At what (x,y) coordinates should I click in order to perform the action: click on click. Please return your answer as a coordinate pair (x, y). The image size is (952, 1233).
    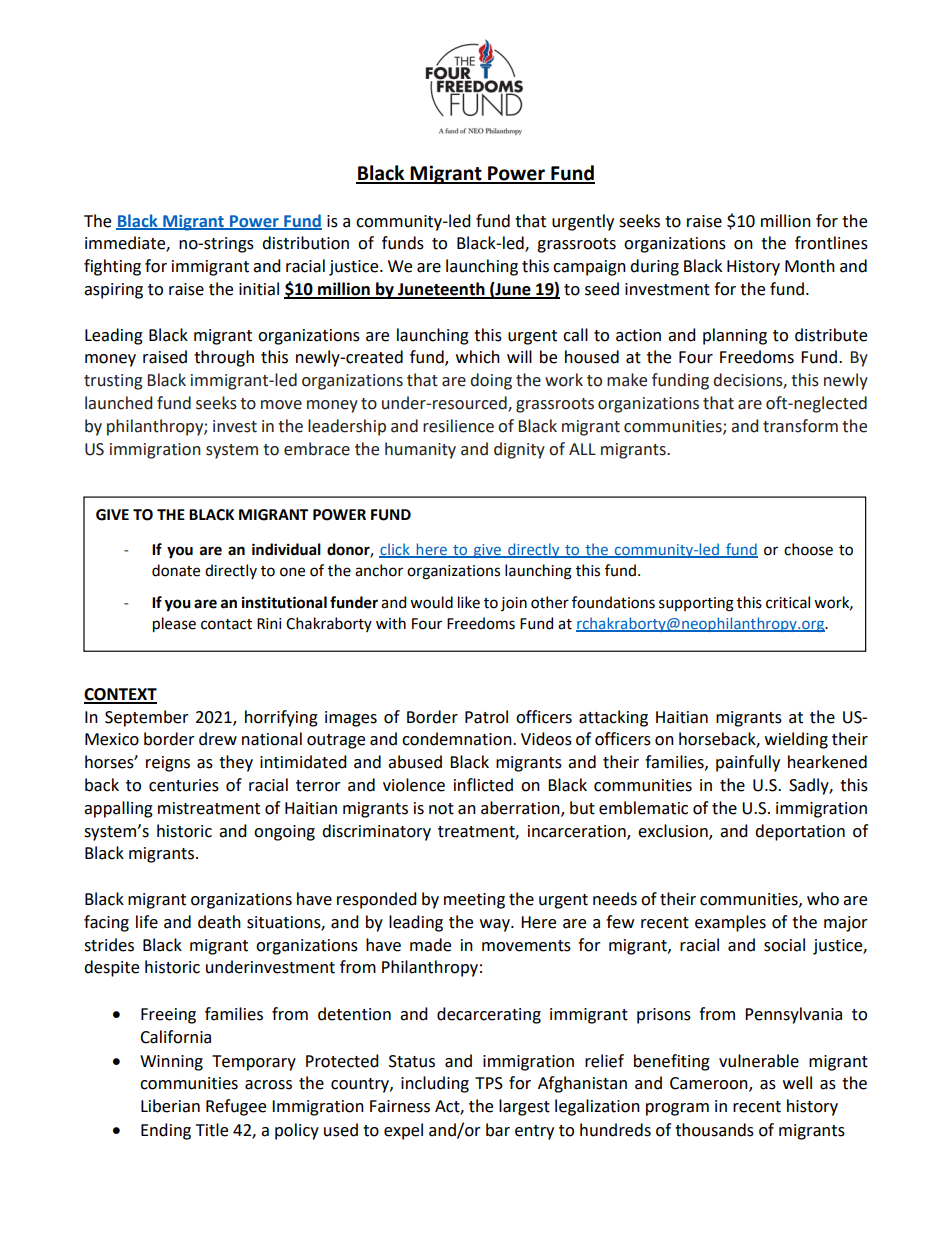
    Looking at the image, I should click on (395, 550).
